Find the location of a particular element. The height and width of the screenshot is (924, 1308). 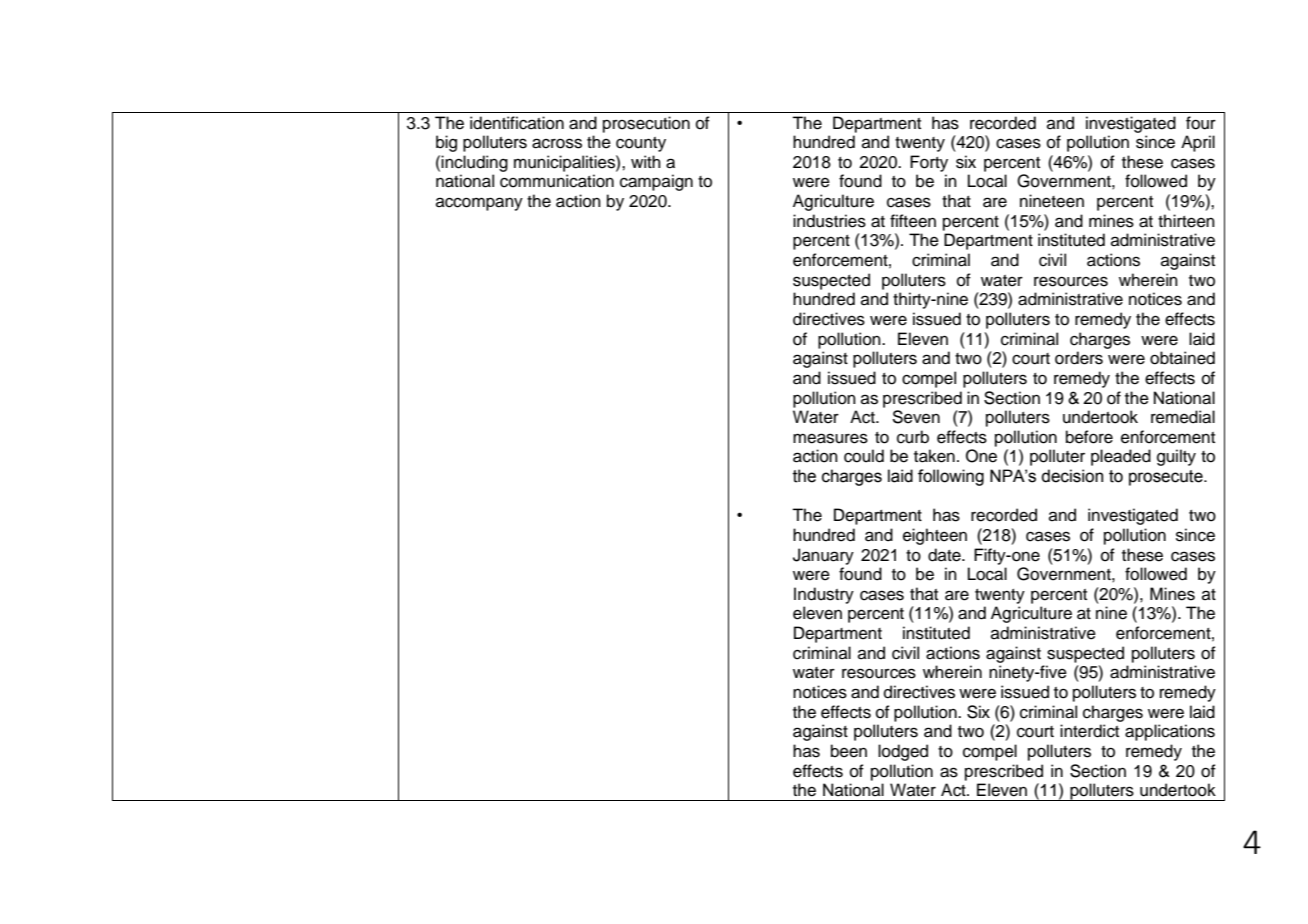

eighteen is located at coordinates (935, 536).
